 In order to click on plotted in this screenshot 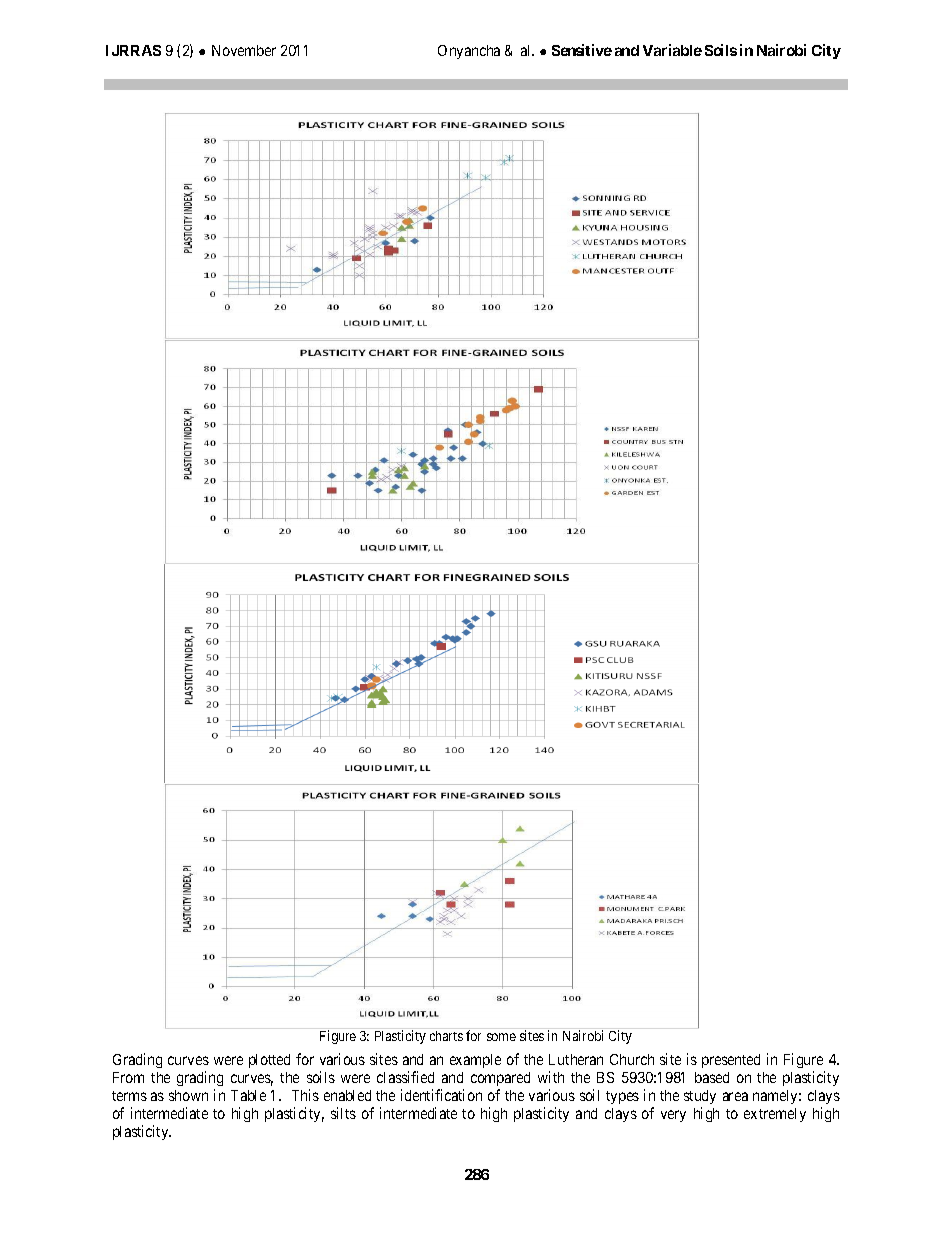, I will do `click(269, 1061)`.
